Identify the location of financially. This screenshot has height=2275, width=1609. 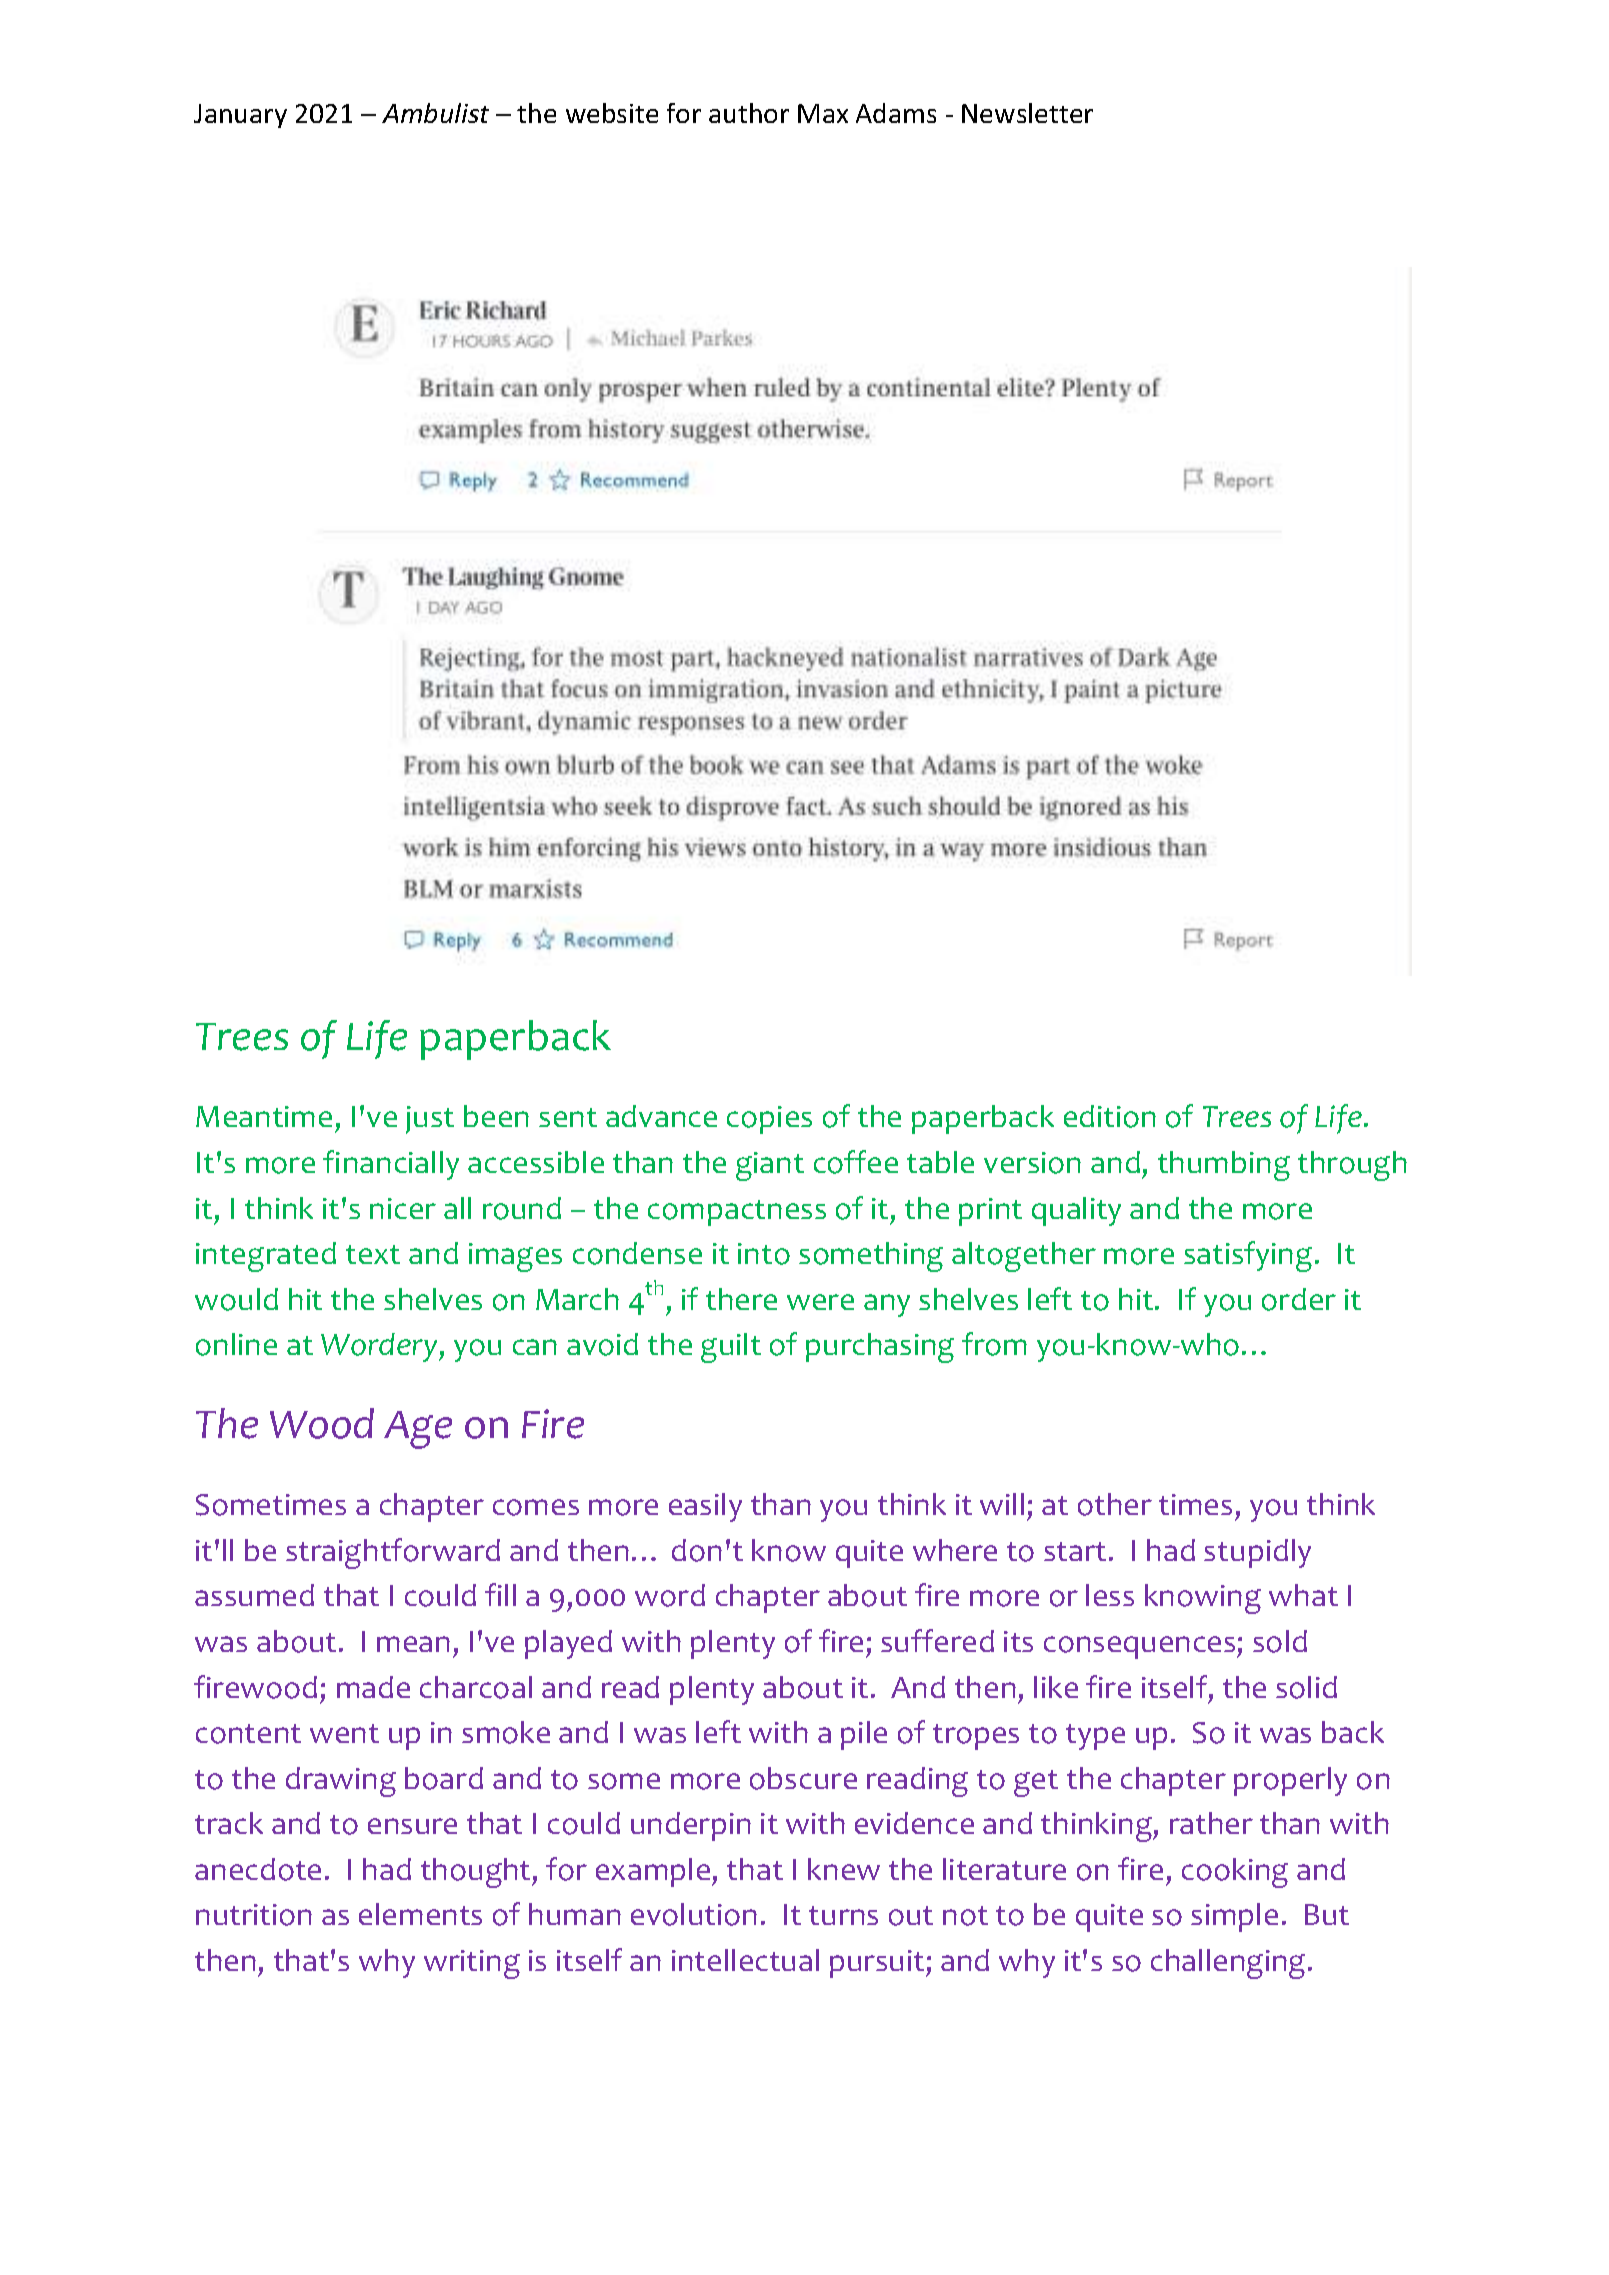
(391, 1165).
